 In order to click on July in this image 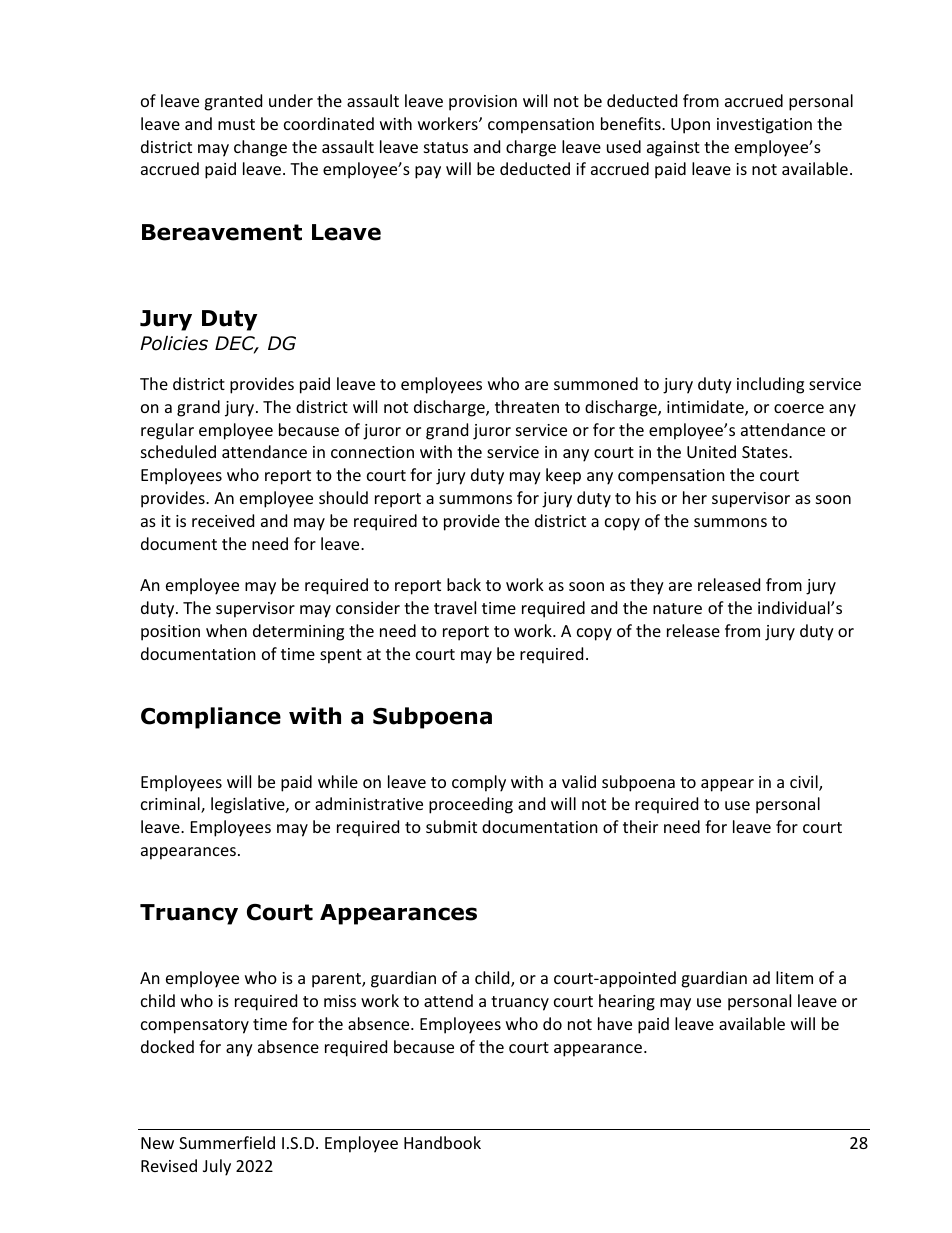, I will do `click(217, 1167)`.
